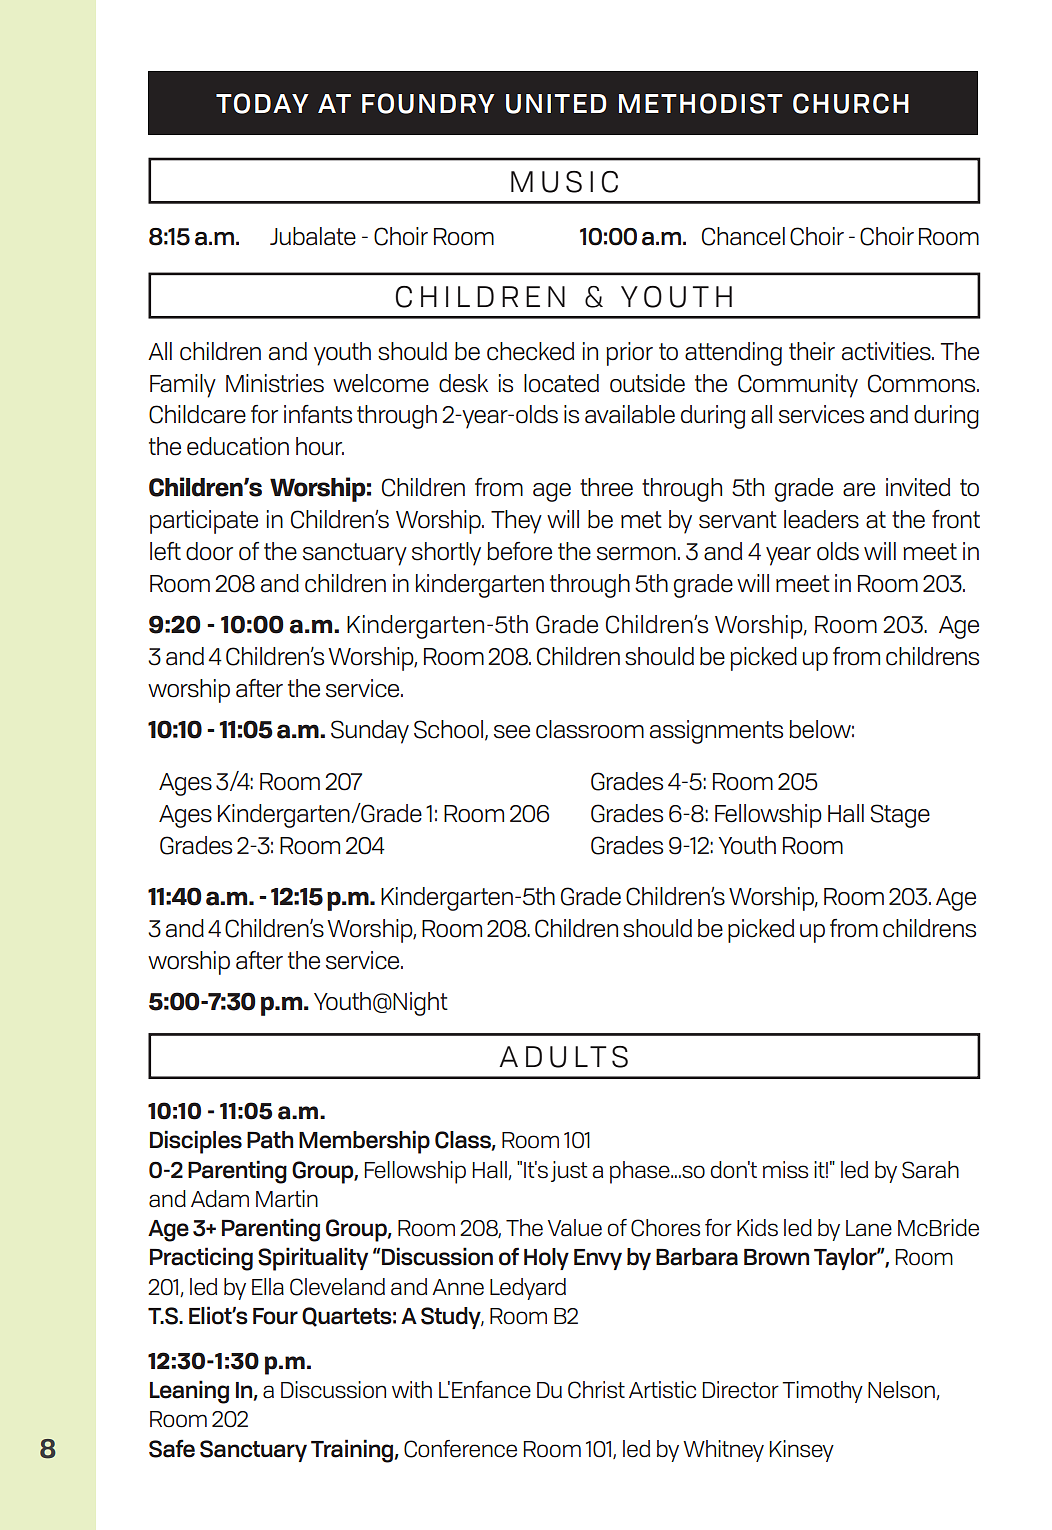 This screenshot has width=1052, height=1530. I want to click on Christ, so click(596, 1390).
